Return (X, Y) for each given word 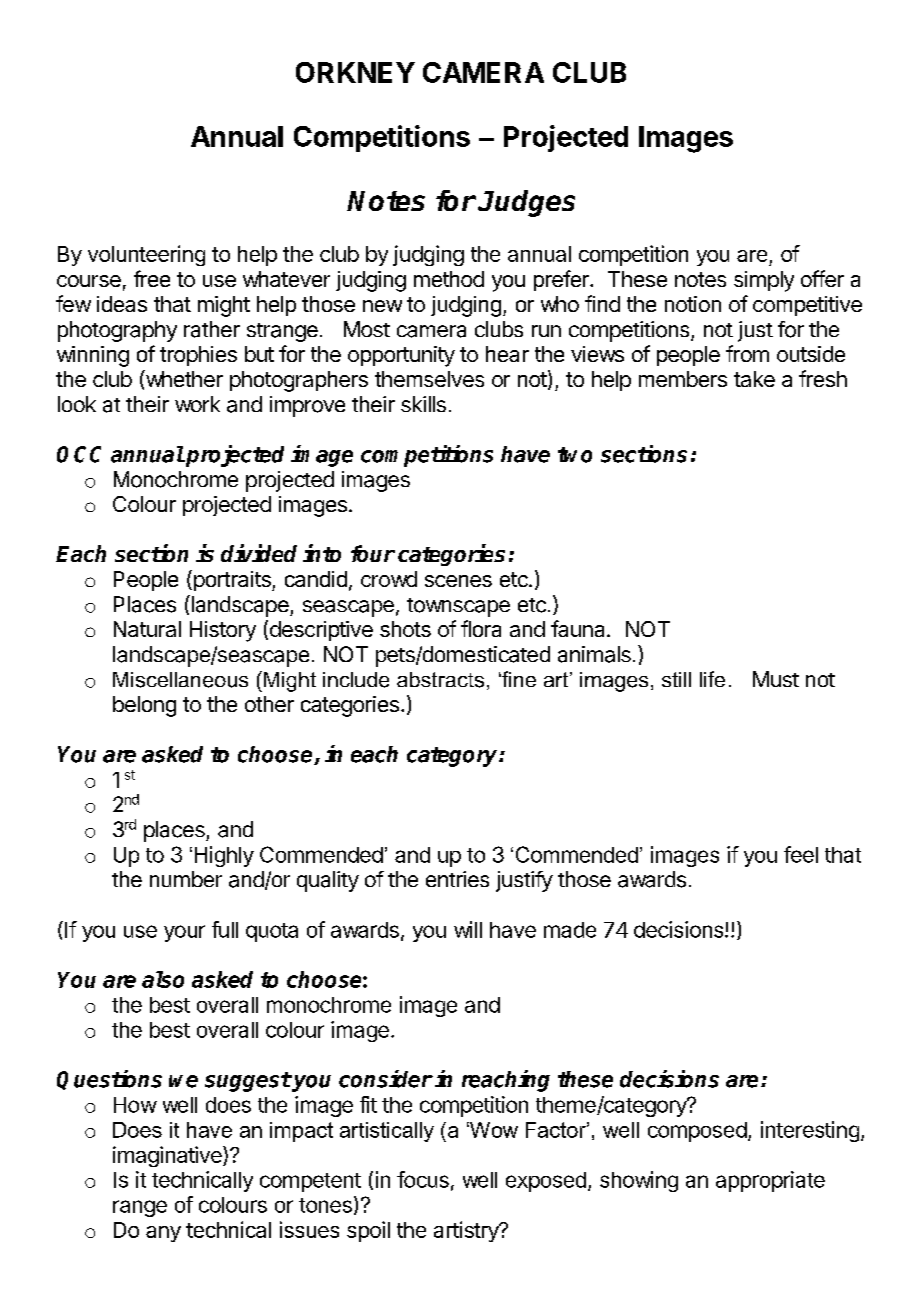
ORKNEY (355, 72)
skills (423, 404)
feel (801, 854)
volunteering (146, 255)
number (186, 879)
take (754, 379)
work (197, 404)
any (163, 1234)
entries (457, 879)
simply (764, 281)
